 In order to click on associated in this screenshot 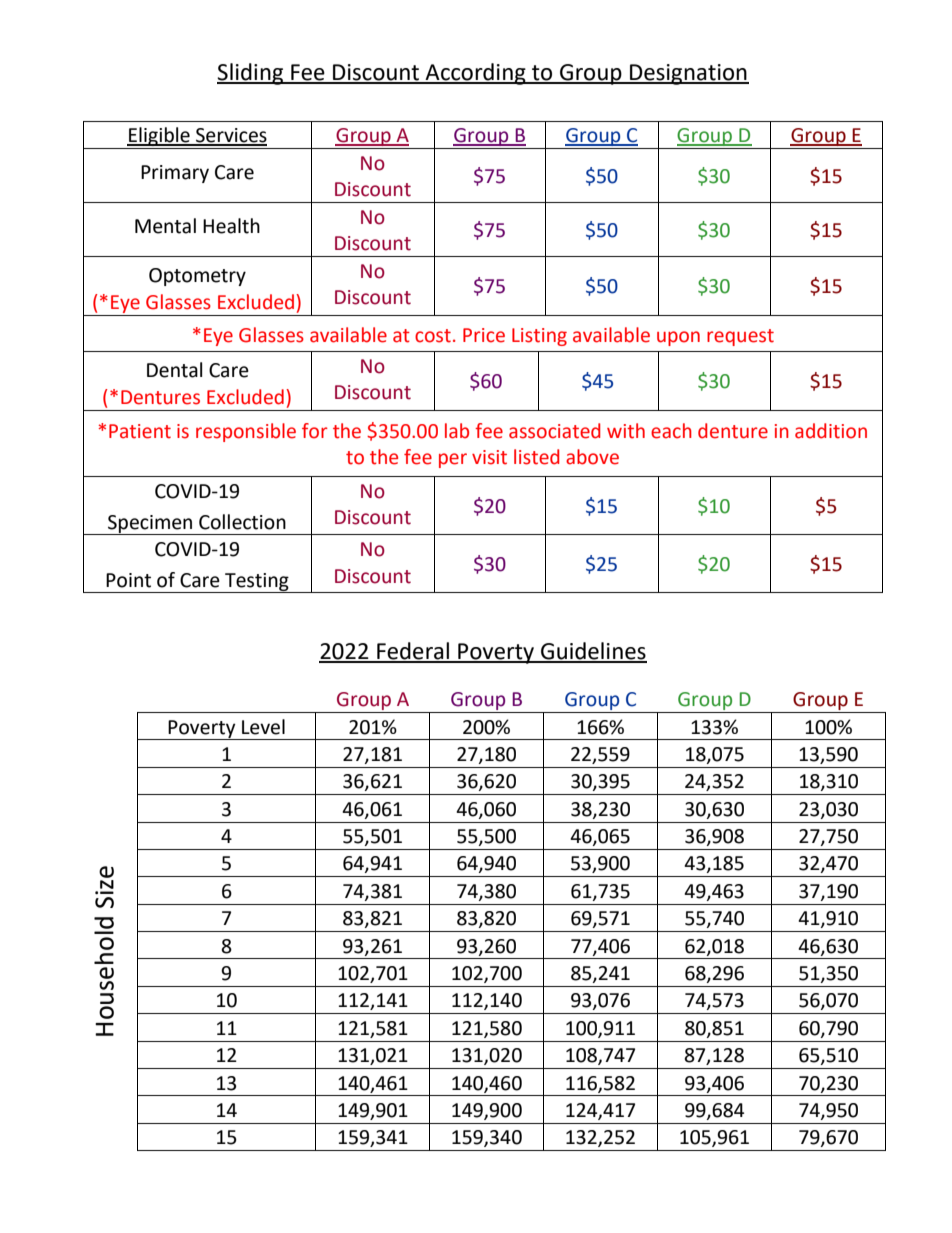, I will do `click(554, 431)`.
